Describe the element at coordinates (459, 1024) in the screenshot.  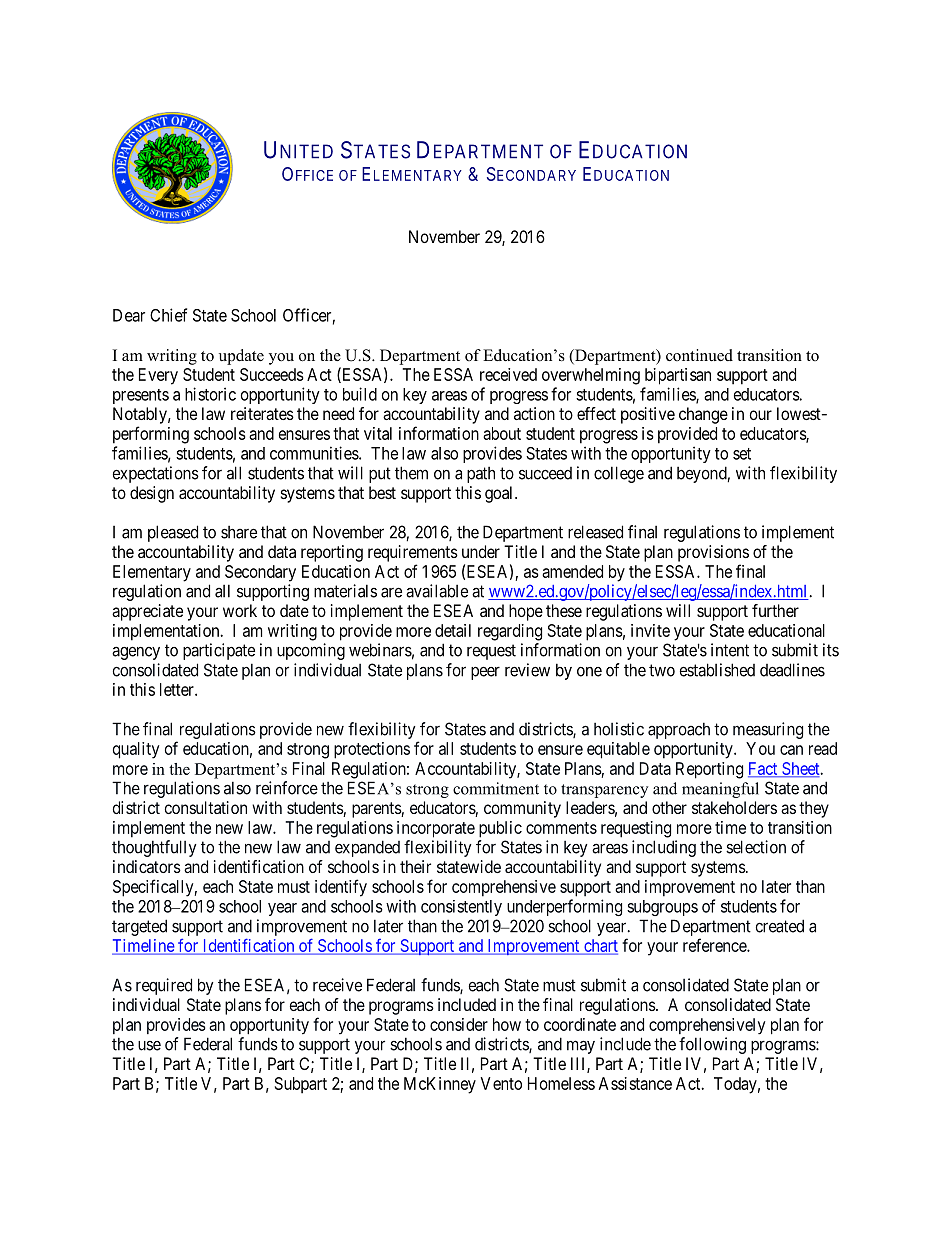
I see `consider` at that location.
